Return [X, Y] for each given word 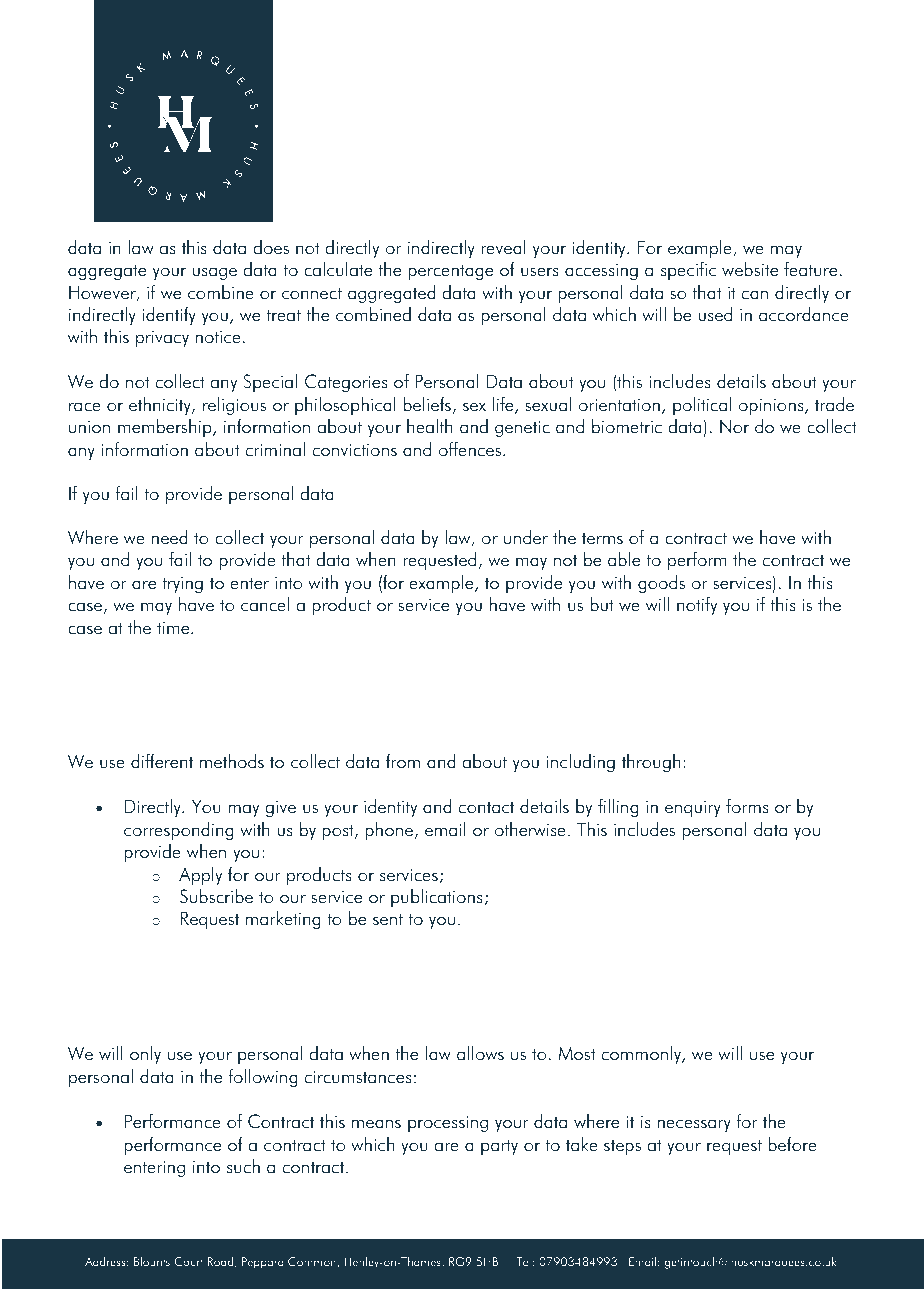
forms [747, 806]
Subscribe [216, 896]
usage [214, 273]
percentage [450, 272]
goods [661, 584]
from [403, 761]
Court [188, 1261]
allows [480, 1053]
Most [577, 1054]
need [169, 537]
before [792, 1144]
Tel [523, 1261]
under [526, 537]
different [162, 761]
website [750, 269]
